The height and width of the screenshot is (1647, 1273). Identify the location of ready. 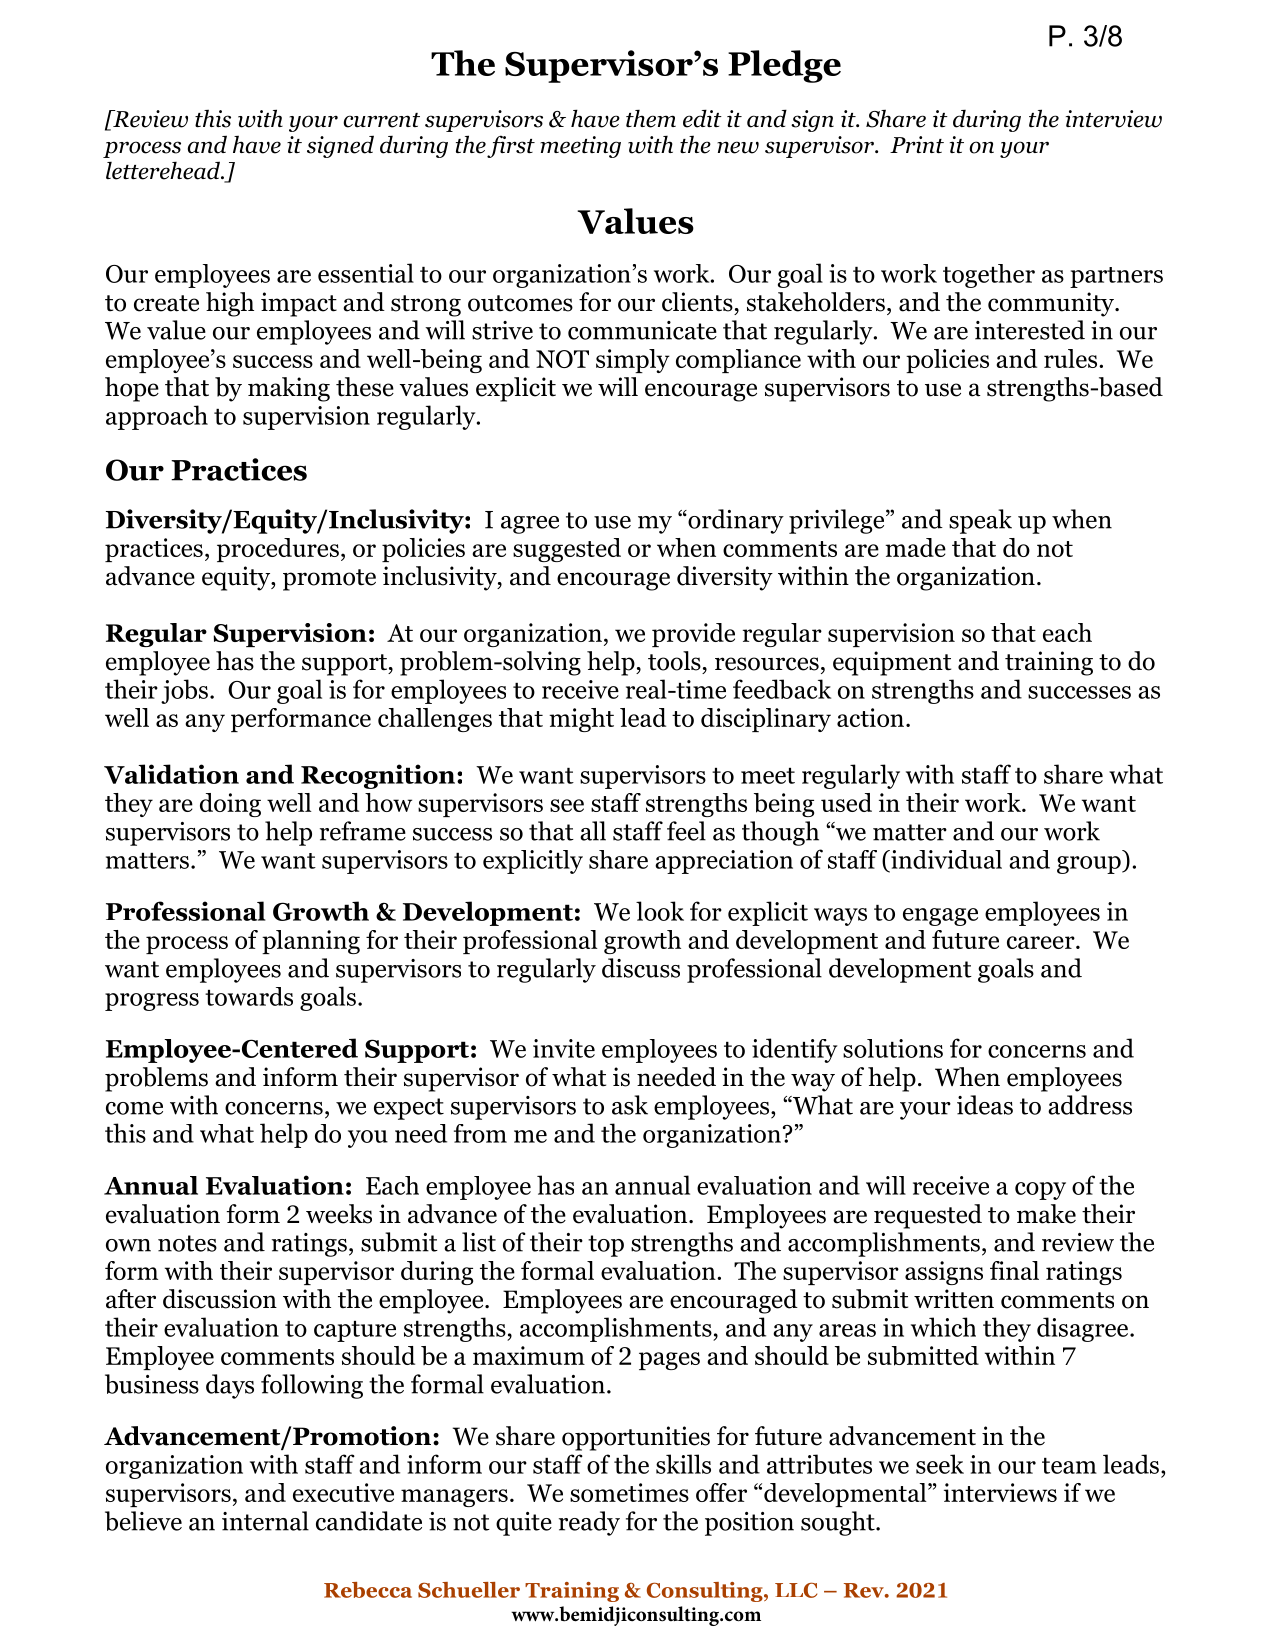
(589, 1523).
